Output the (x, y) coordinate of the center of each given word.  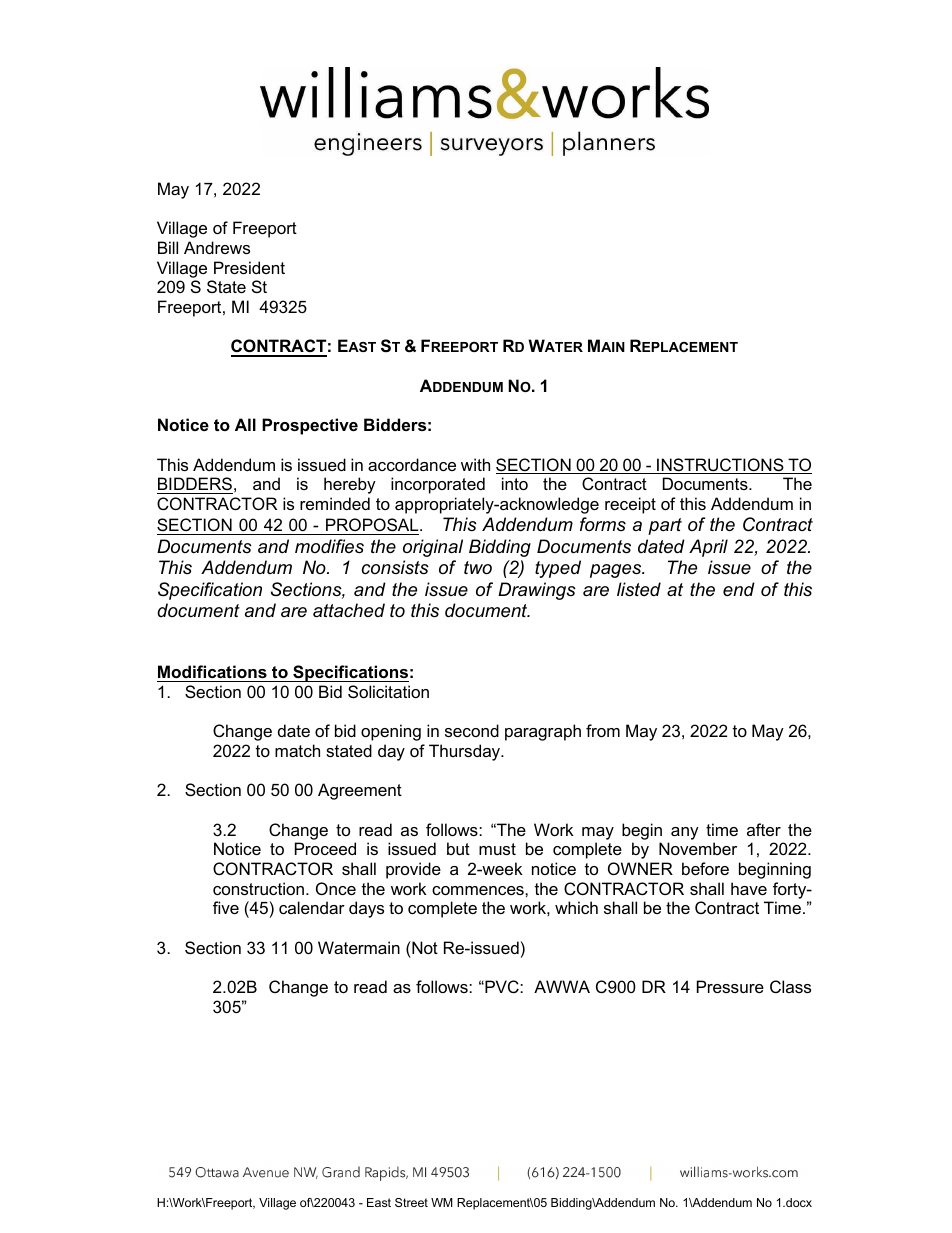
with (475, 464)
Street (411, 1202)
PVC (502, 986)
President (249, 267)
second (472, 730)
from (603, 730)
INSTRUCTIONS (720, 466)
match (297, 750)
